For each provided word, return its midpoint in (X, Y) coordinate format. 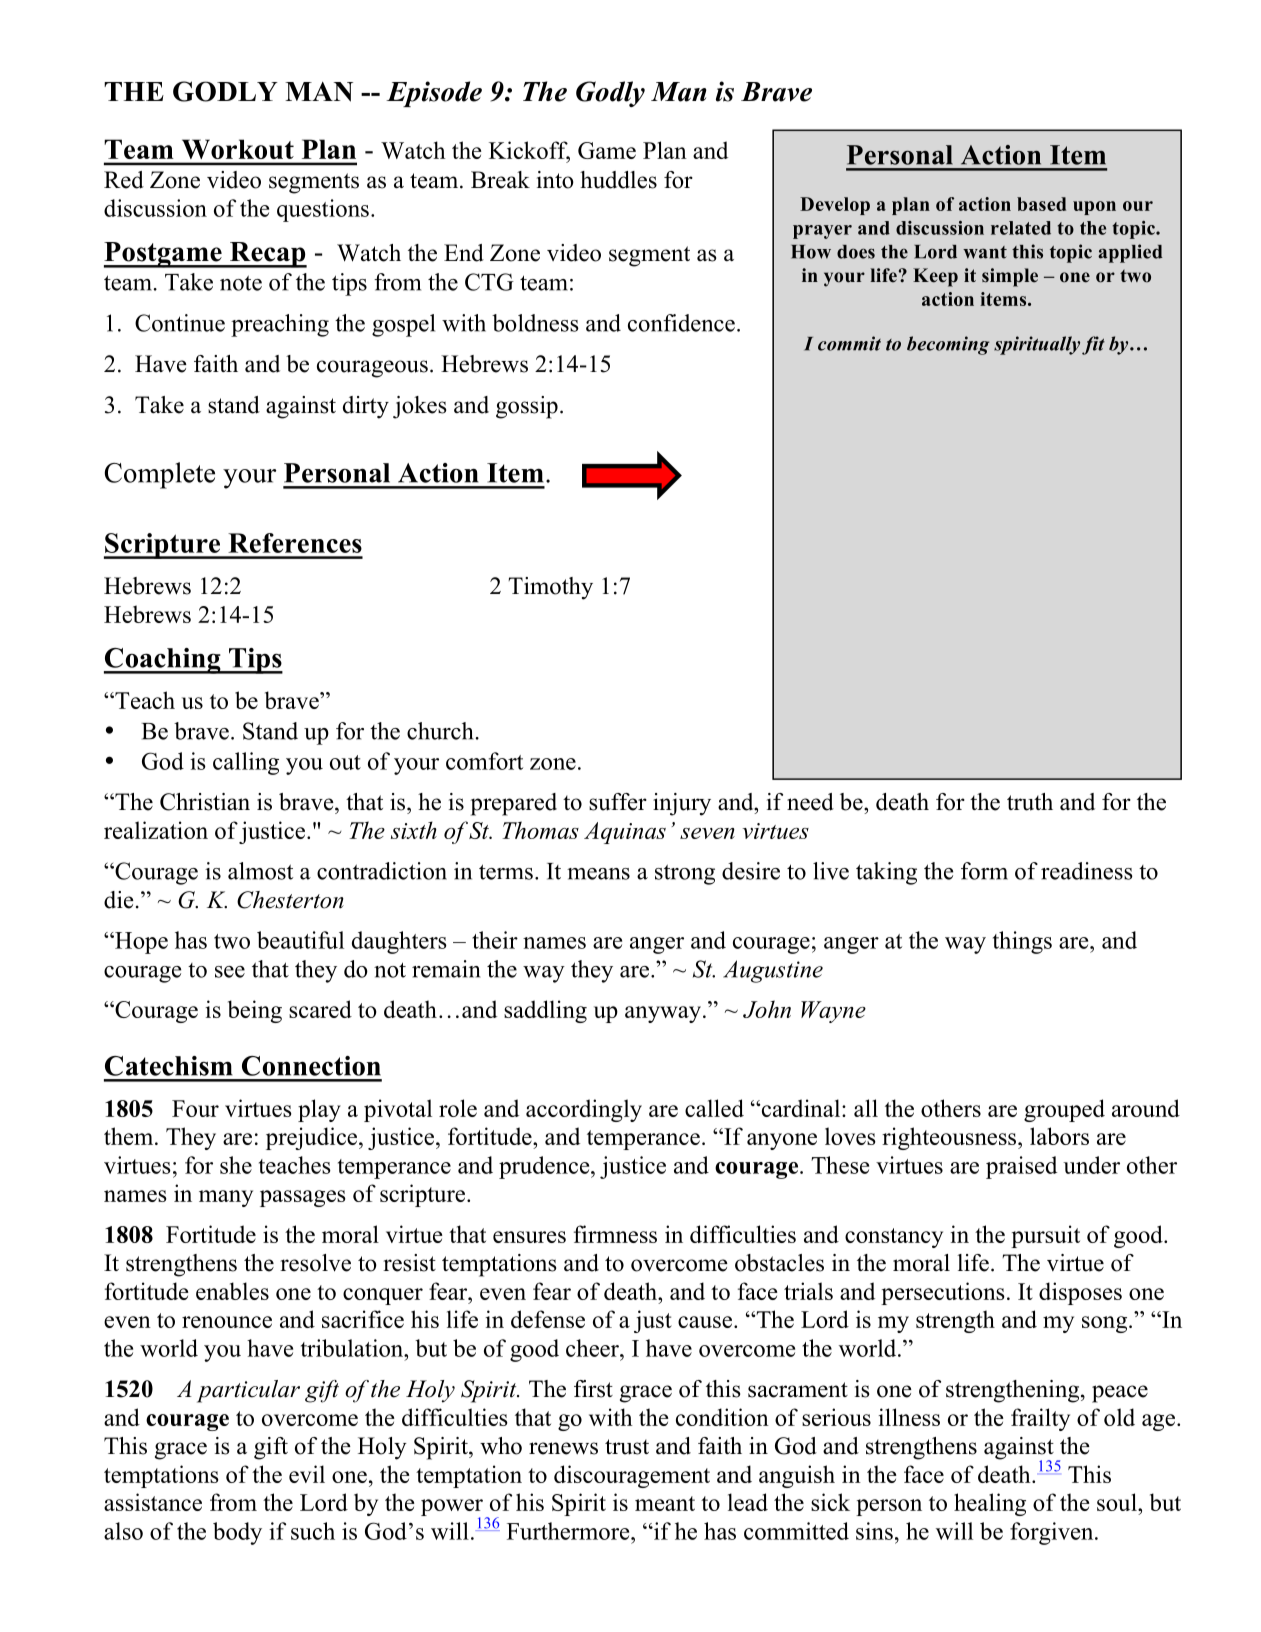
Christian (205, 802)
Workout (238, 149)
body (237, 1533)
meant (665, 1503)
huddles (618, 180)
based (1041, 204)
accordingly (584, 1110)
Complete (160, 475)
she (236, 1165)
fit (1093, 345)
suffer (618, 802)
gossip (527, 407)
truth (1030, 802)
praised (1021, 1167)
